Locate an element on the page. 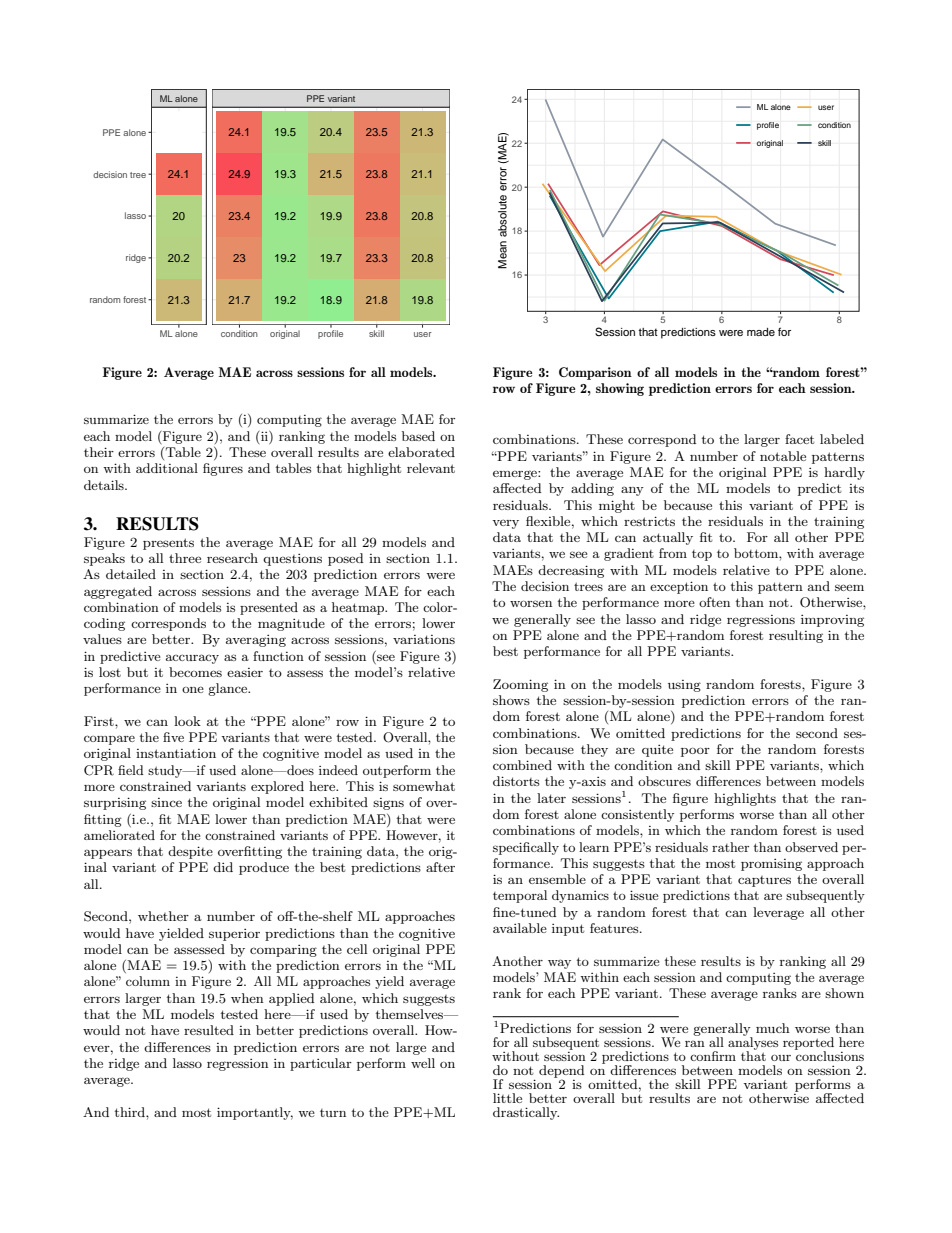  poor is located at coordinates (695, 752).
